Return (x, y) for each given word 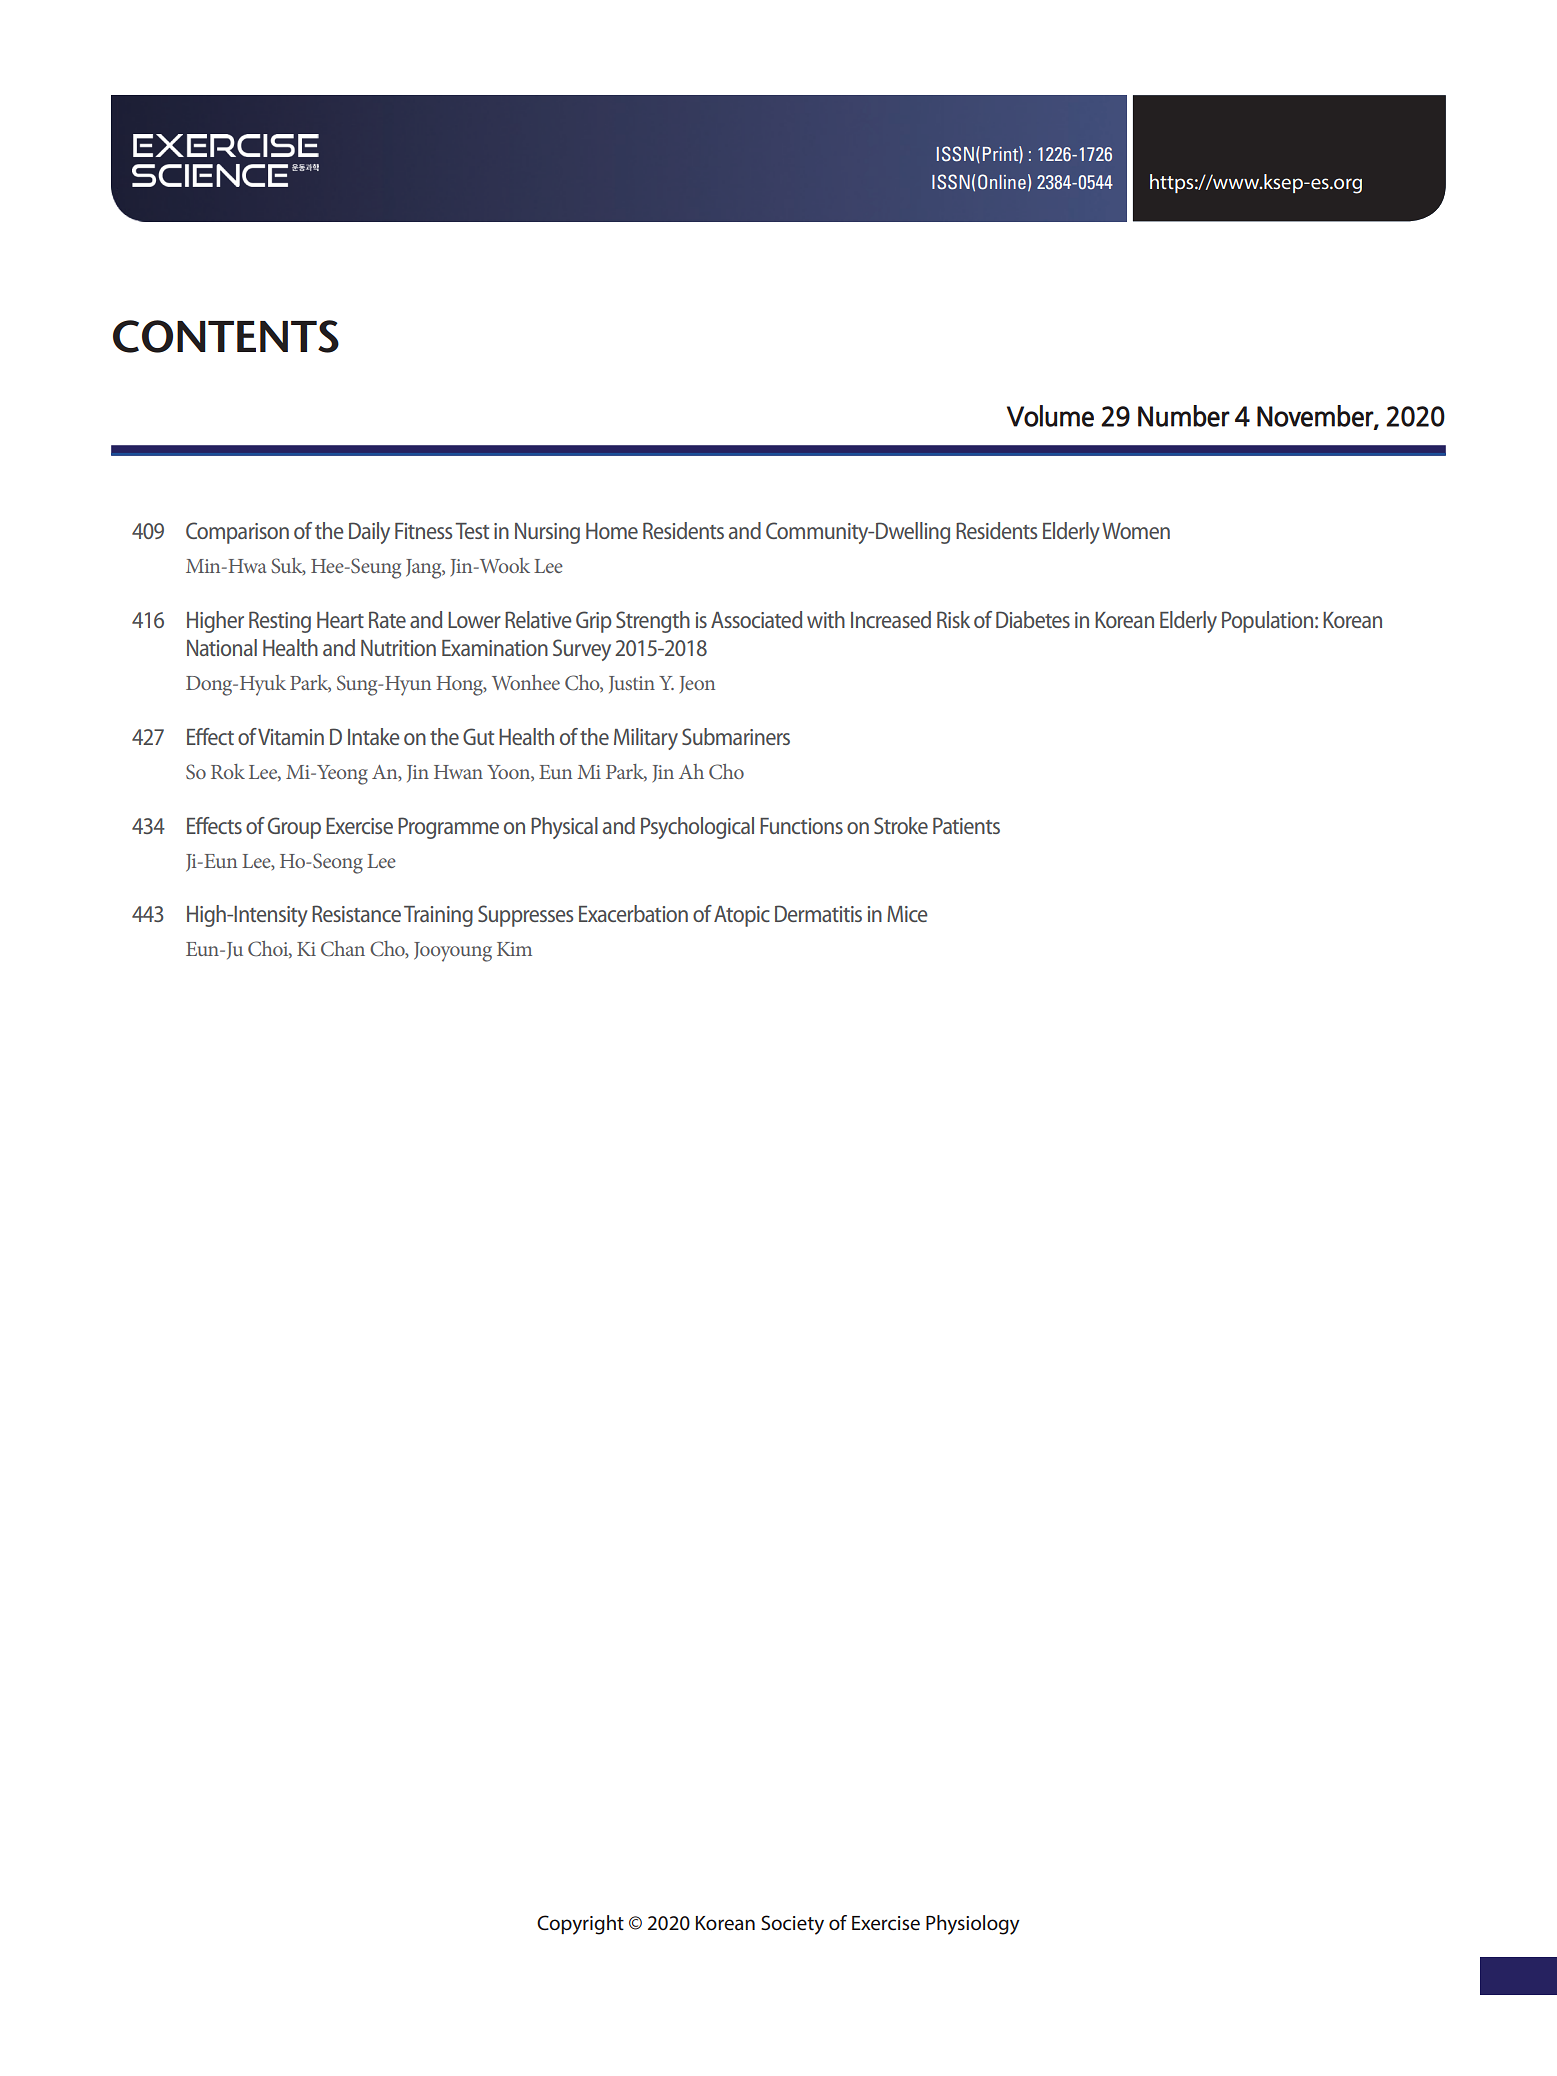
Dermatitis (818, 913)
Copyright (580, 1925)
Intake (374, 736)
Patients (966, 825)
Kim (514, 949)
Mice (907, 914)
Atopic (742, 916)
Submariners (736, 736)
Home (612, 531)
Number (1184, 416)
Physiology (973, 1925)
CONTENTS (226, 336)
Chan (343, 949)
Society (792, 1925)
